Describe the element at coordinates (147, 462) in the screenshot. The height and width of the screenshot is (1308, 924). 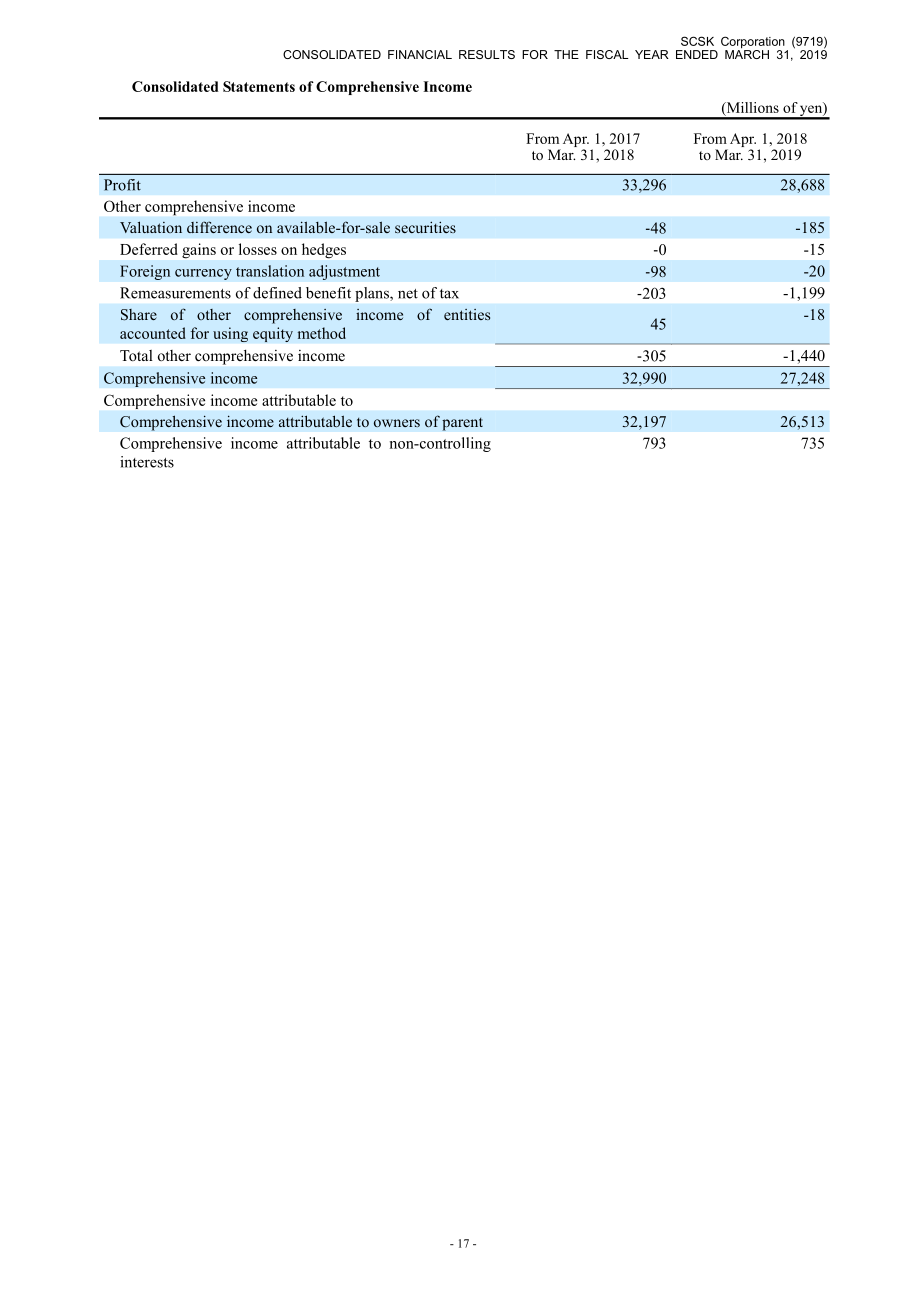
I see `interests` at that location.
